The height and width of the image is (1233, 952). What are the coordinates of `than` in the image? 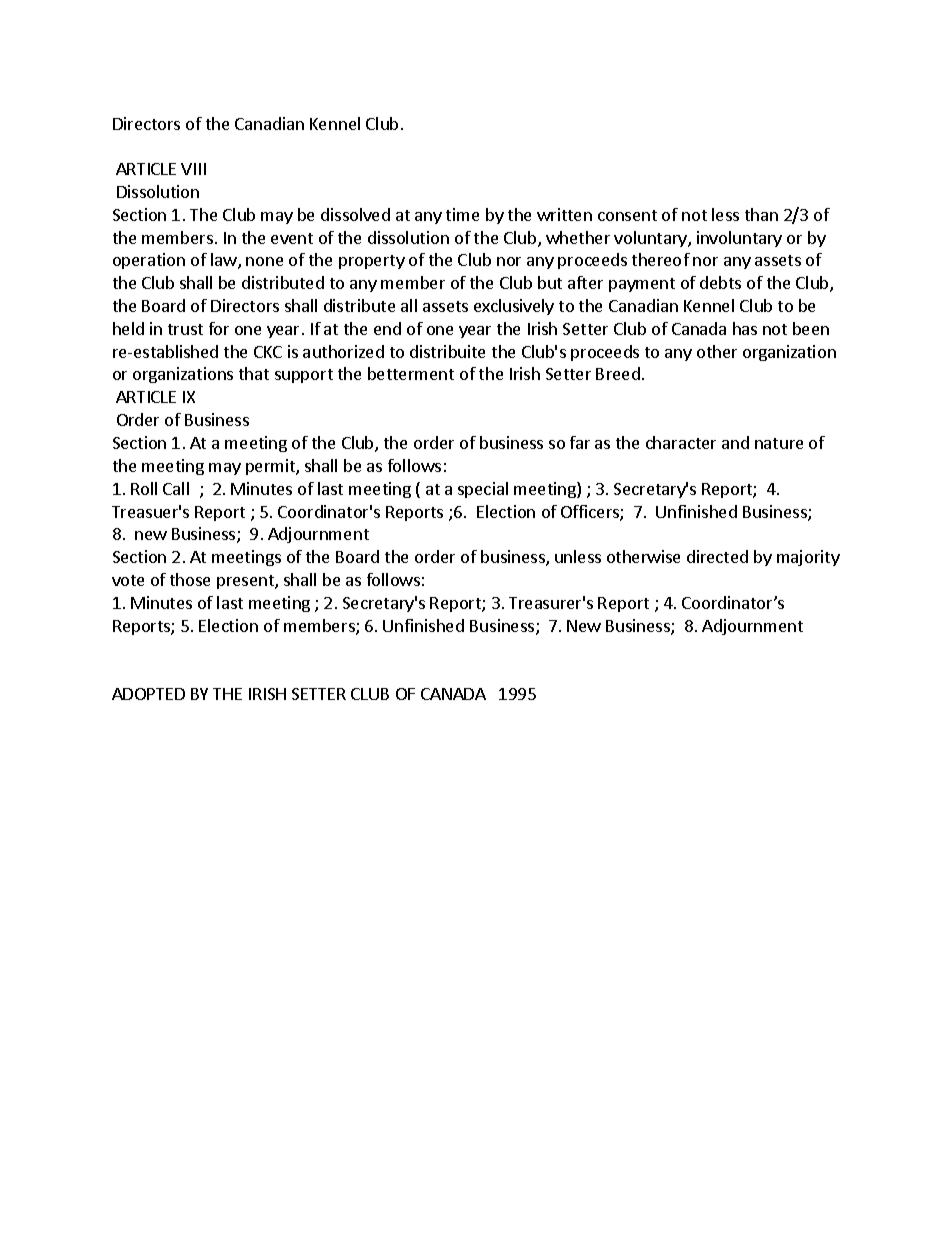 It's located at (761, 214).
